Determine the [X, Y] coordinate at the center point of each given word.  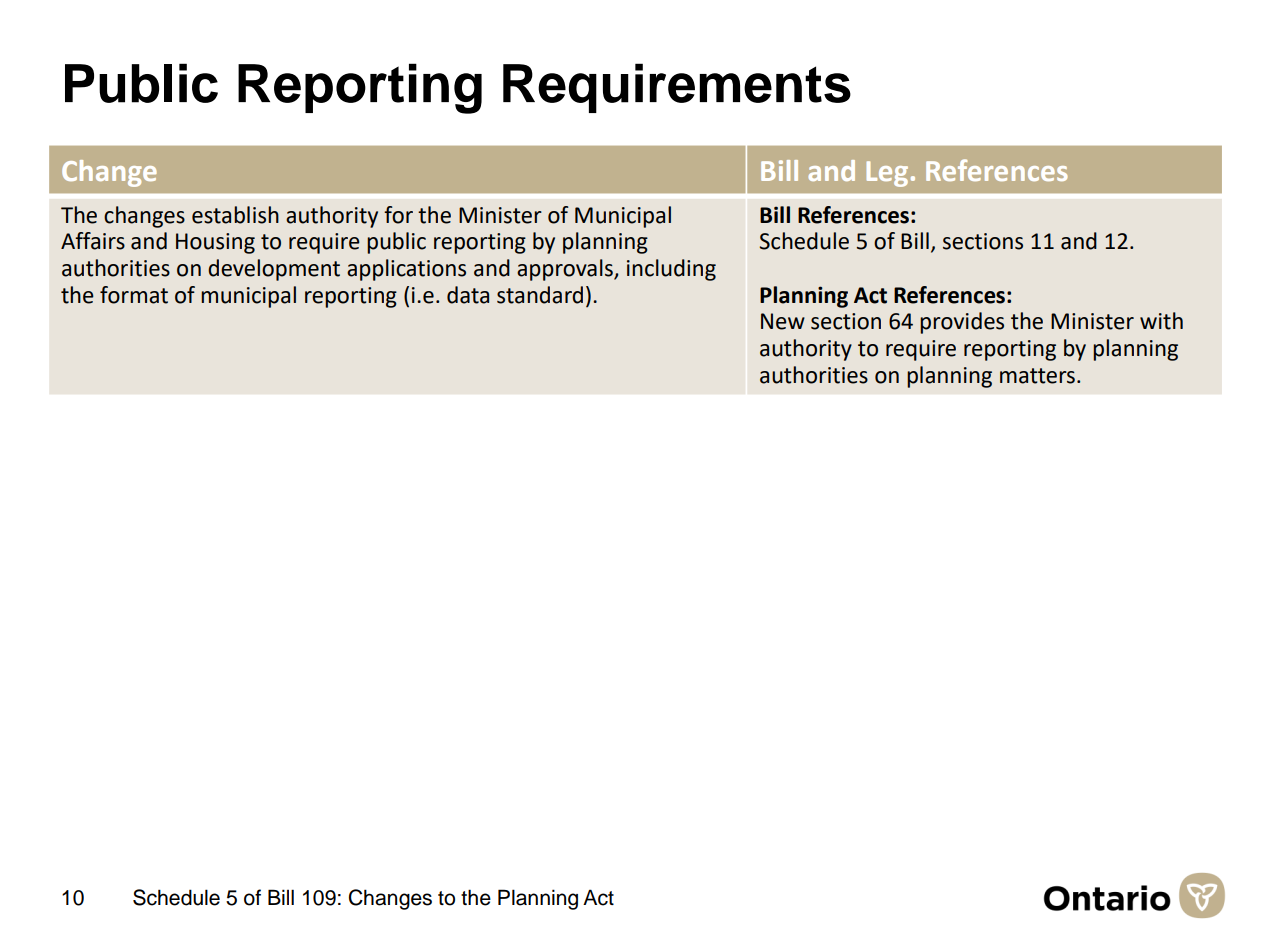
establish [235, 215]
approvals [566, 270]
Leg [887, 174]
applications [406, 270]
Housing [215, 243]
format [134, 295]
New [783, 321]
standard [540, 295]
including [671, 270]
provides [962, 323]
